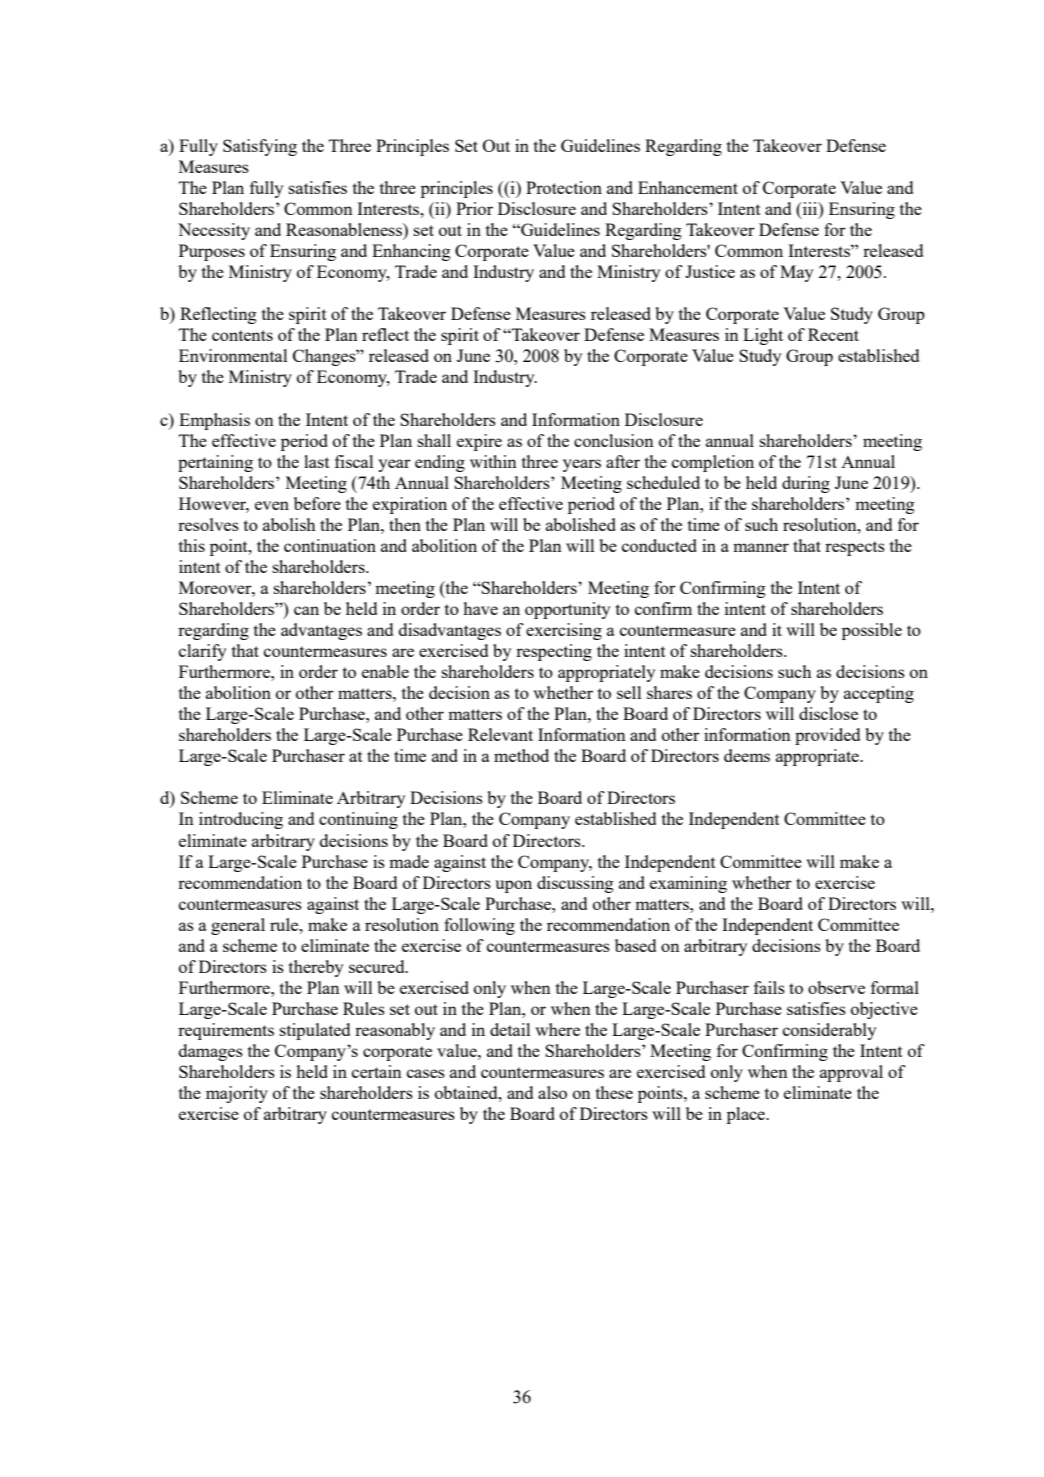 This document has width=1044, height=1477. I want to click on iii, so click(810, 208).
